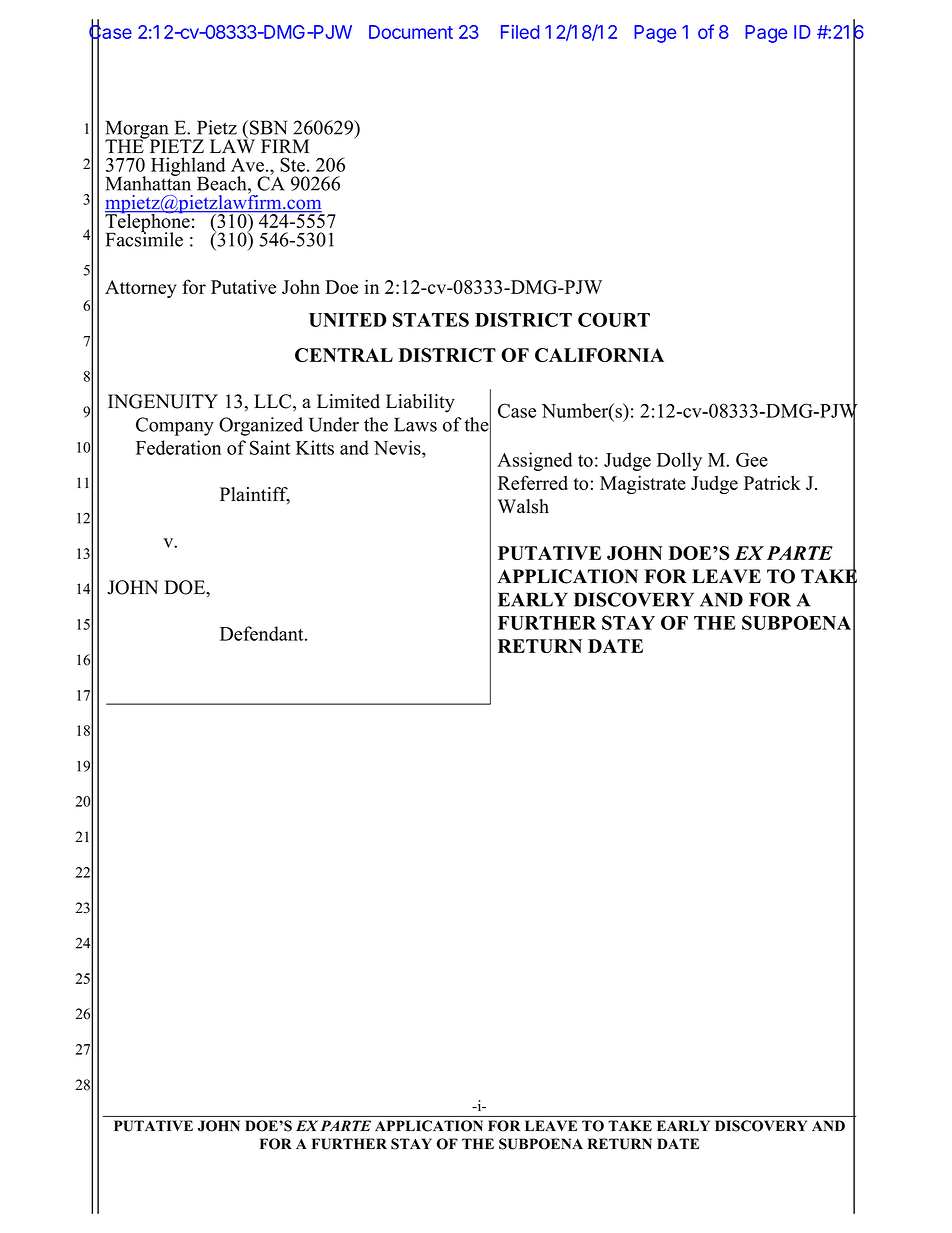  I want to click on Federation, so click(178, 447).
